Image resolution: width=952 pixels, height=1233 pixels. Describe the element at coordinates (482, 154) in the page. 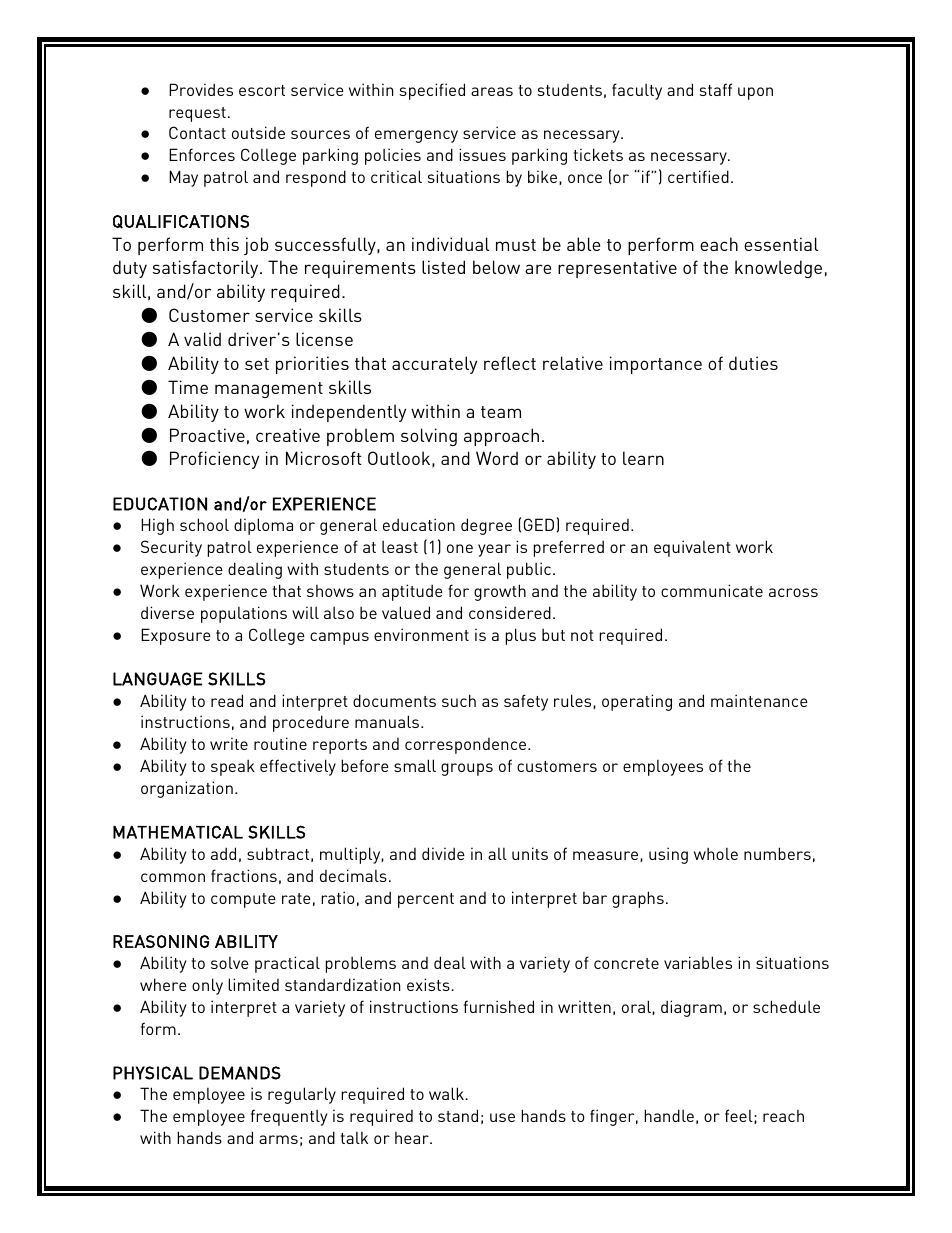

I see `issues` at that location.
